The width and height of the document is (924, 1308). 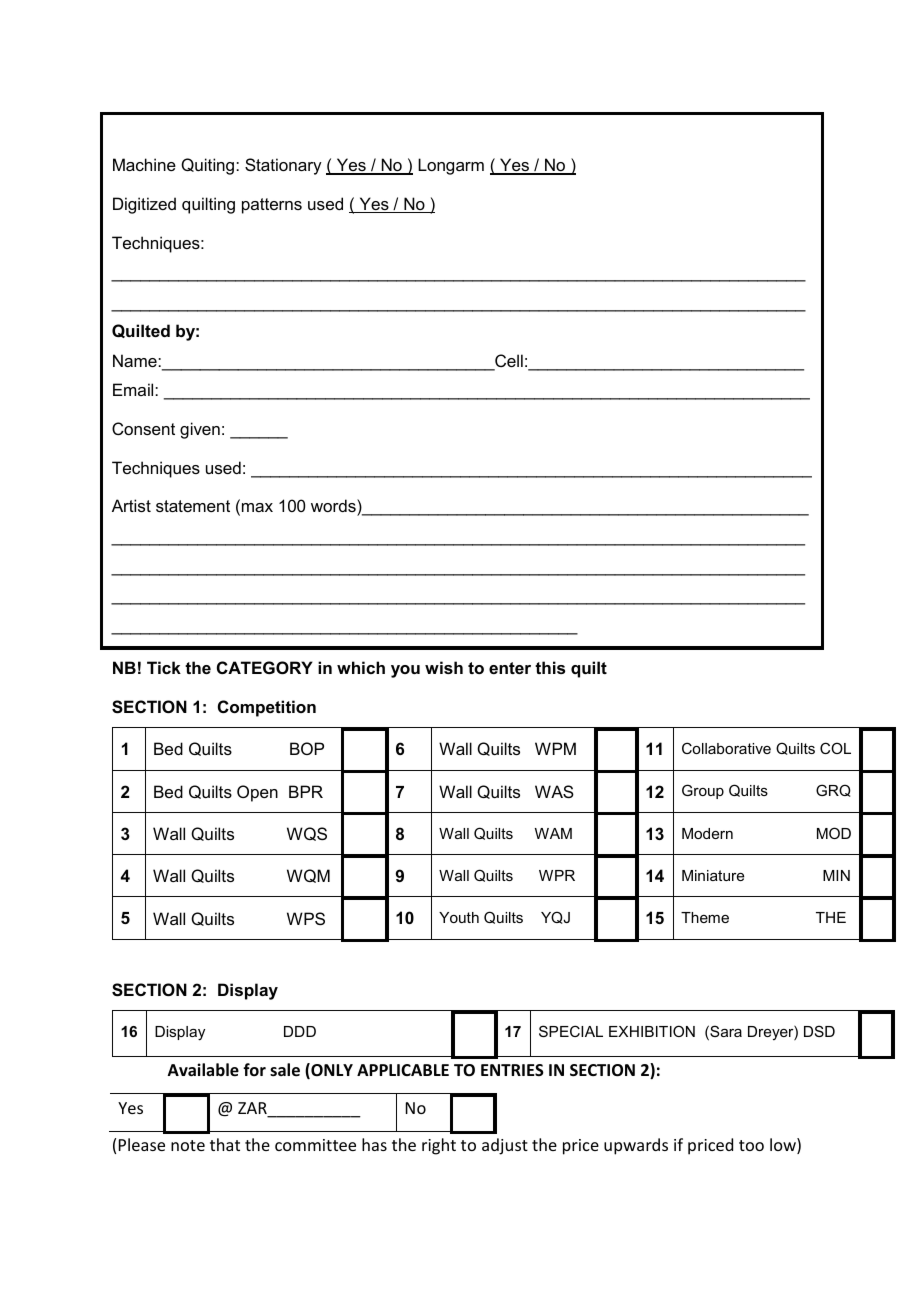 I want to click on Collaborative, so click(x=726, y=748).
